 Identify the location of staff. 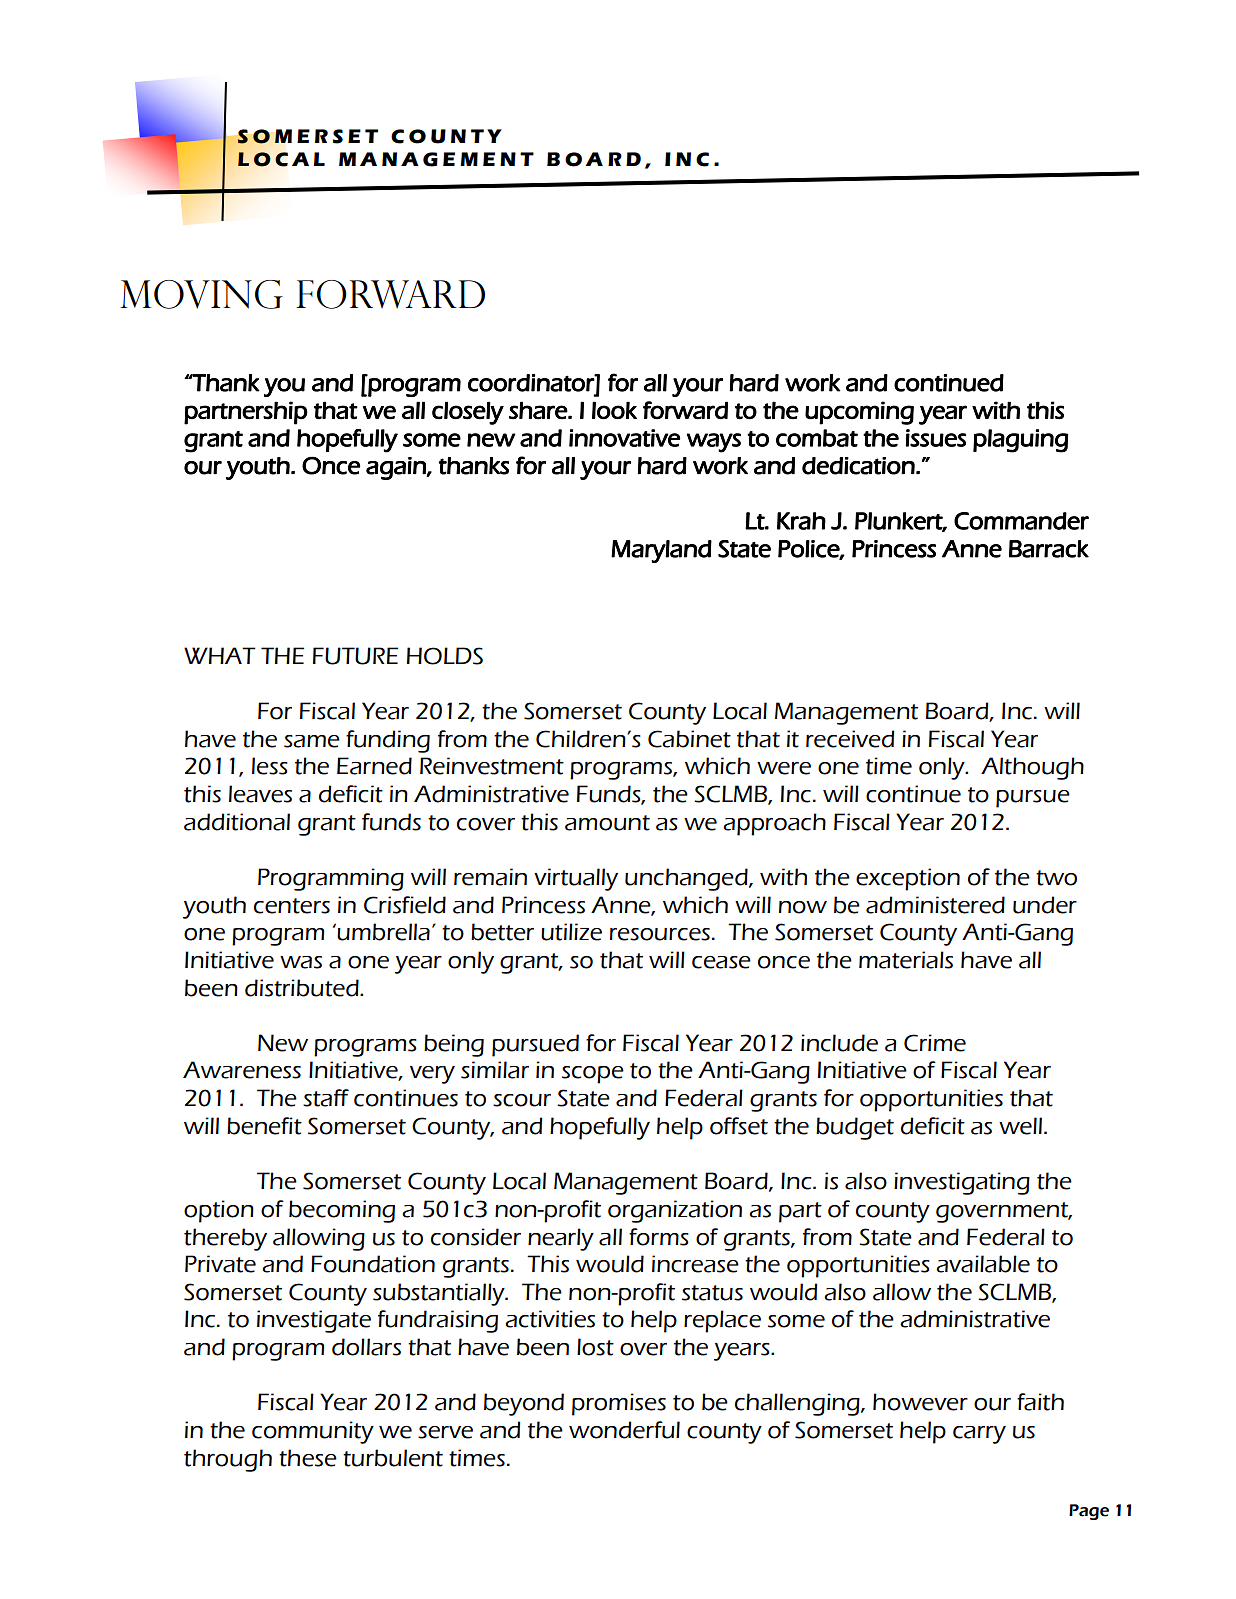
(326, 1098).
